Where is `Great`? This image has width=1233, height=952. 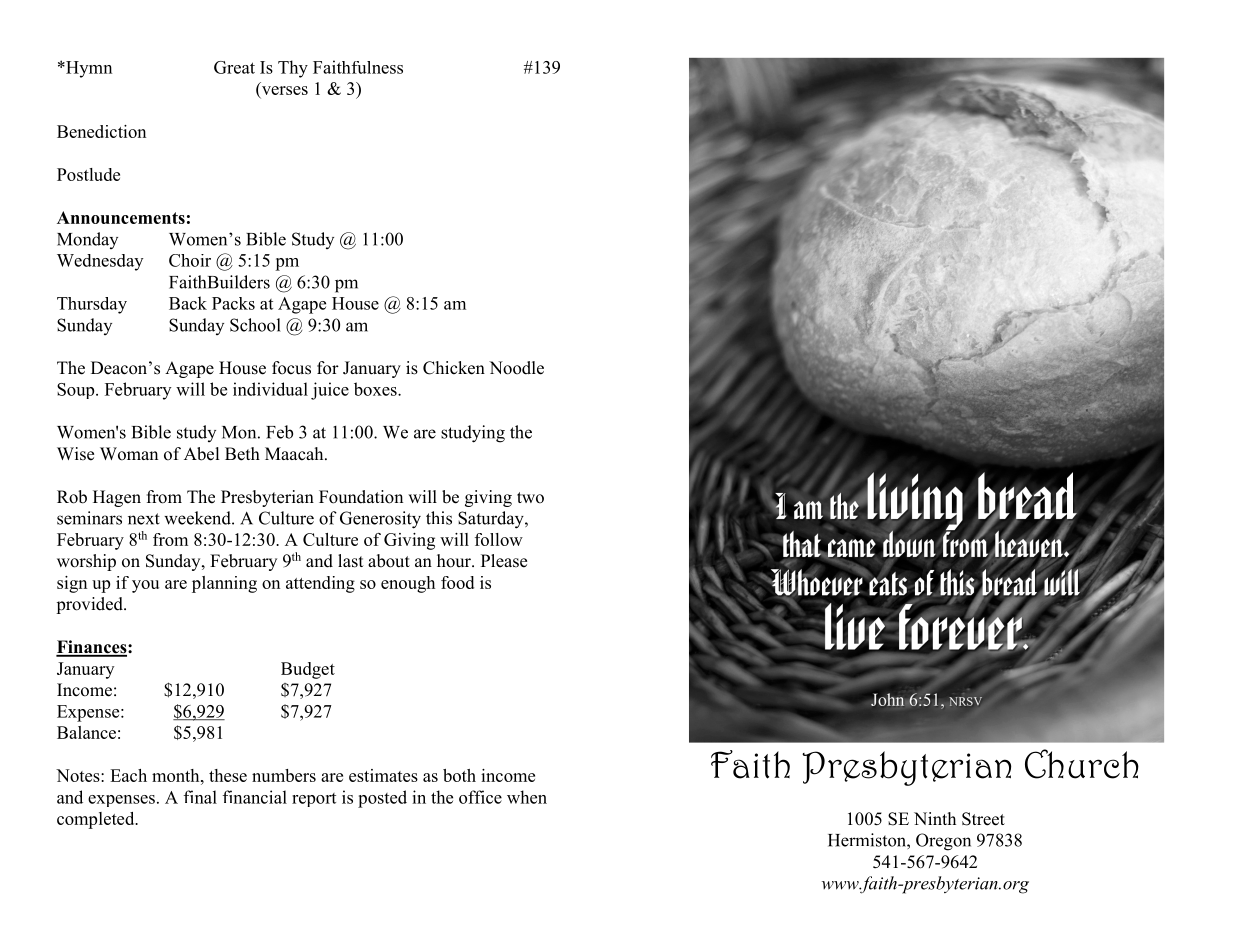 Great is located at coordinates (234, 67).
